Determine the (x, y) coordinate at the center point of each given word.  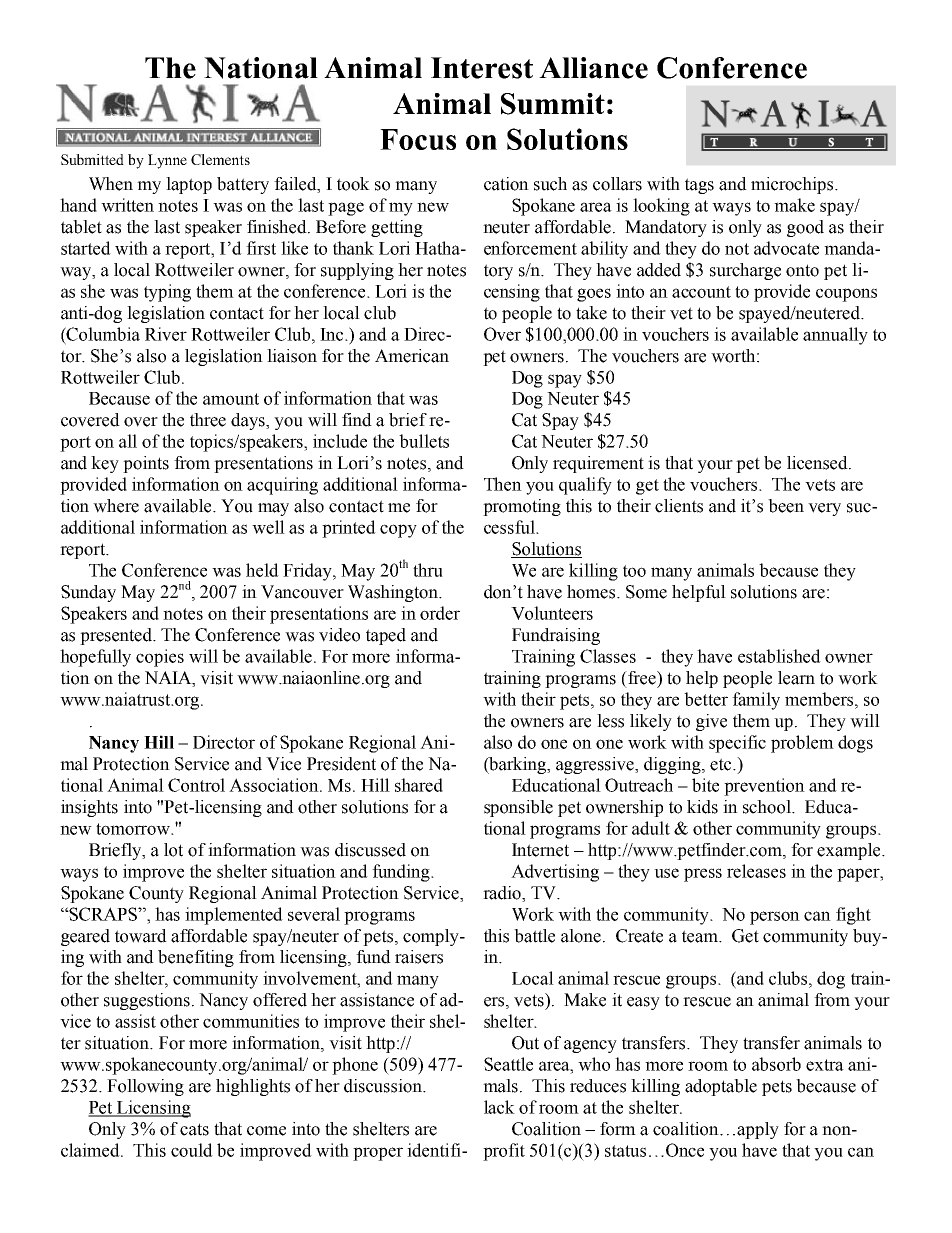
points (146, 464)
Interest (482, 68)
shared (419, 785)
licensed (818, 463)
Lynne (167, 161)
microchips (793, 185)
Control (196, 785)
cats (194, 1129)
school (768, 807)
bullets (424, 441)
